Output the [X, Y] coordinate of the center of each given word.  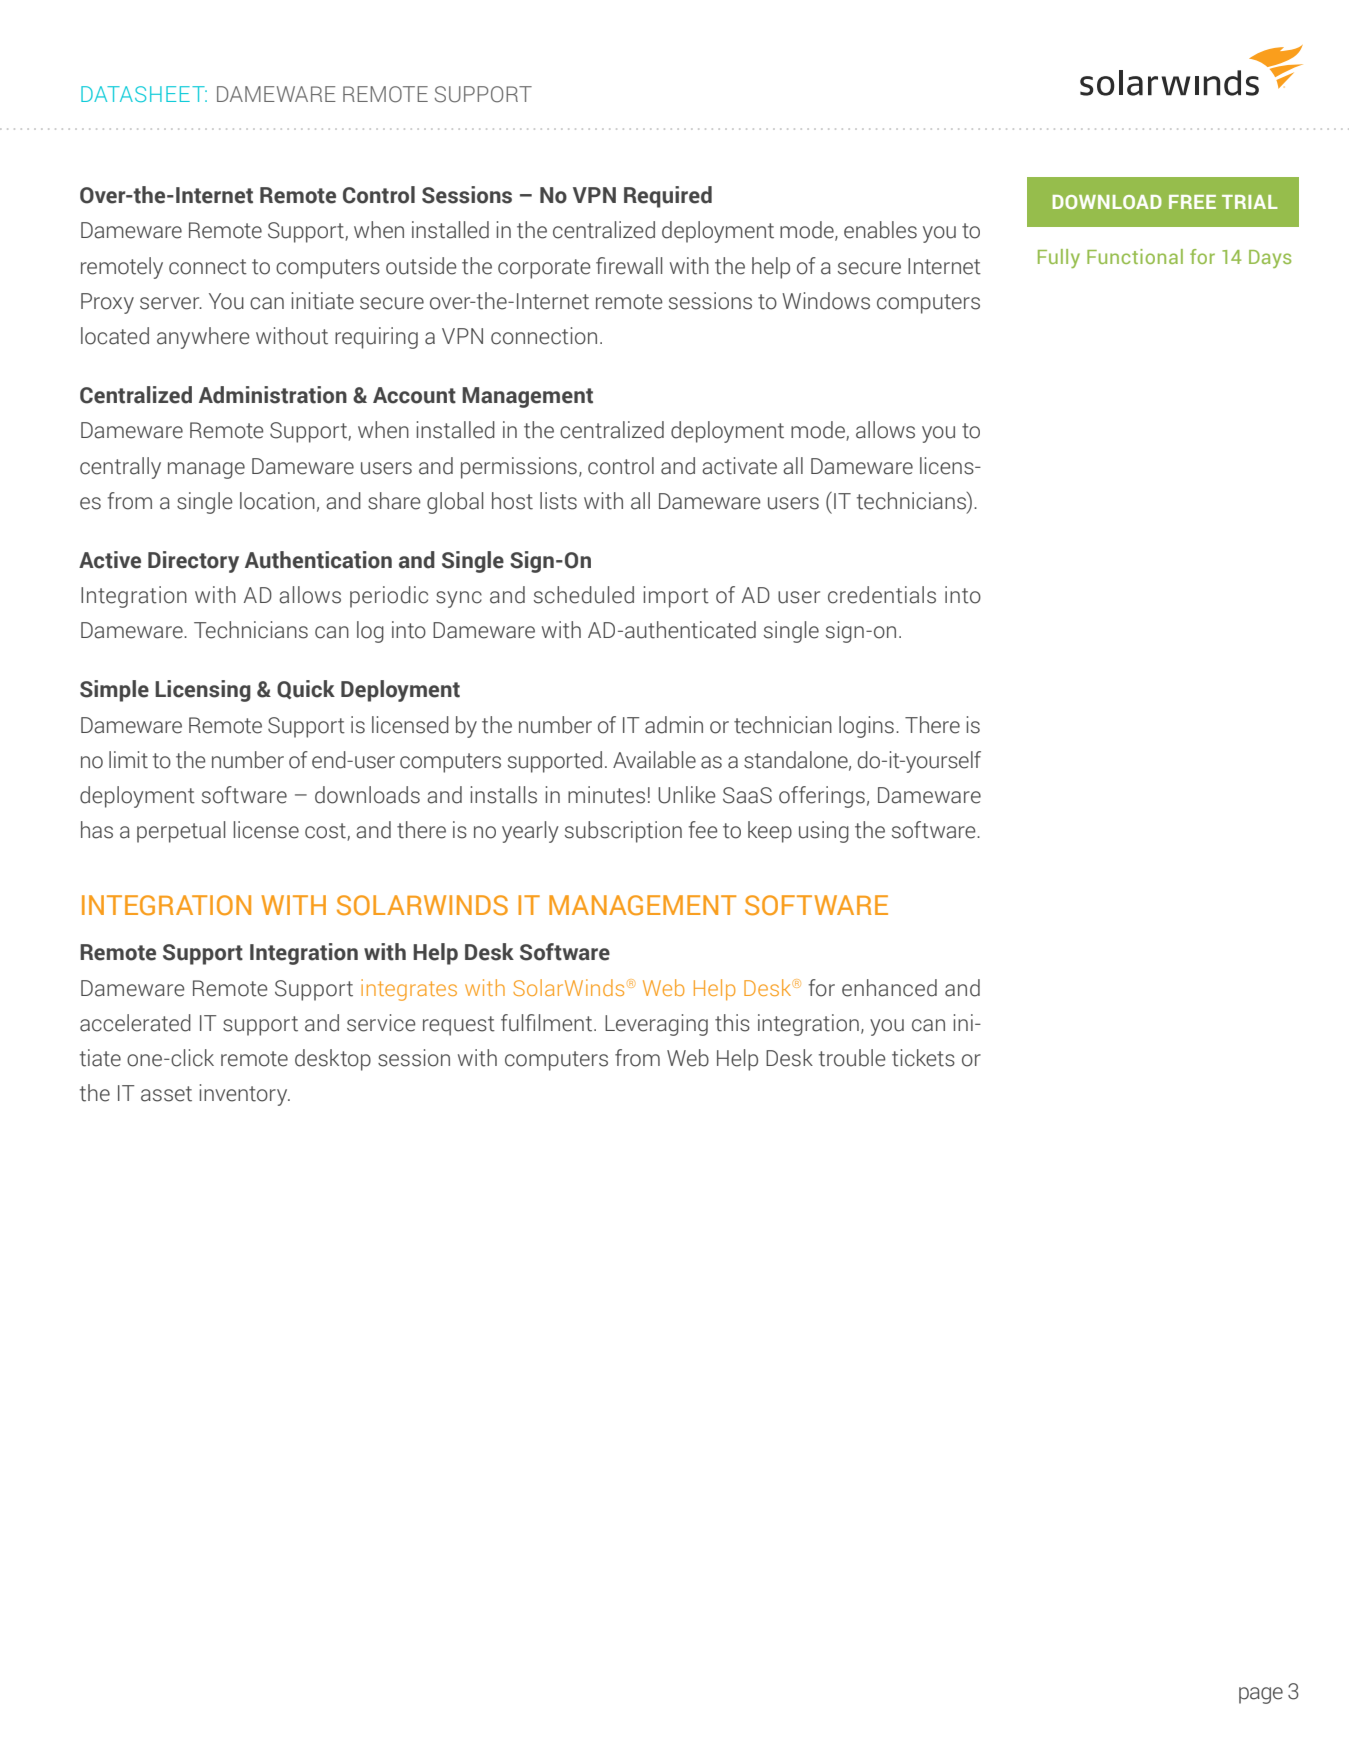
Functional [1135, 256]
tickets [923, 1058]
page [1261, 1695]
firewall [629, 266]
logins [866, 727]
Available [654, 760]
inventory [245, 1095]
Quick [306, 689]
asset [166, 1094]
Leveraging [656, 1025]
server [171, 303]
